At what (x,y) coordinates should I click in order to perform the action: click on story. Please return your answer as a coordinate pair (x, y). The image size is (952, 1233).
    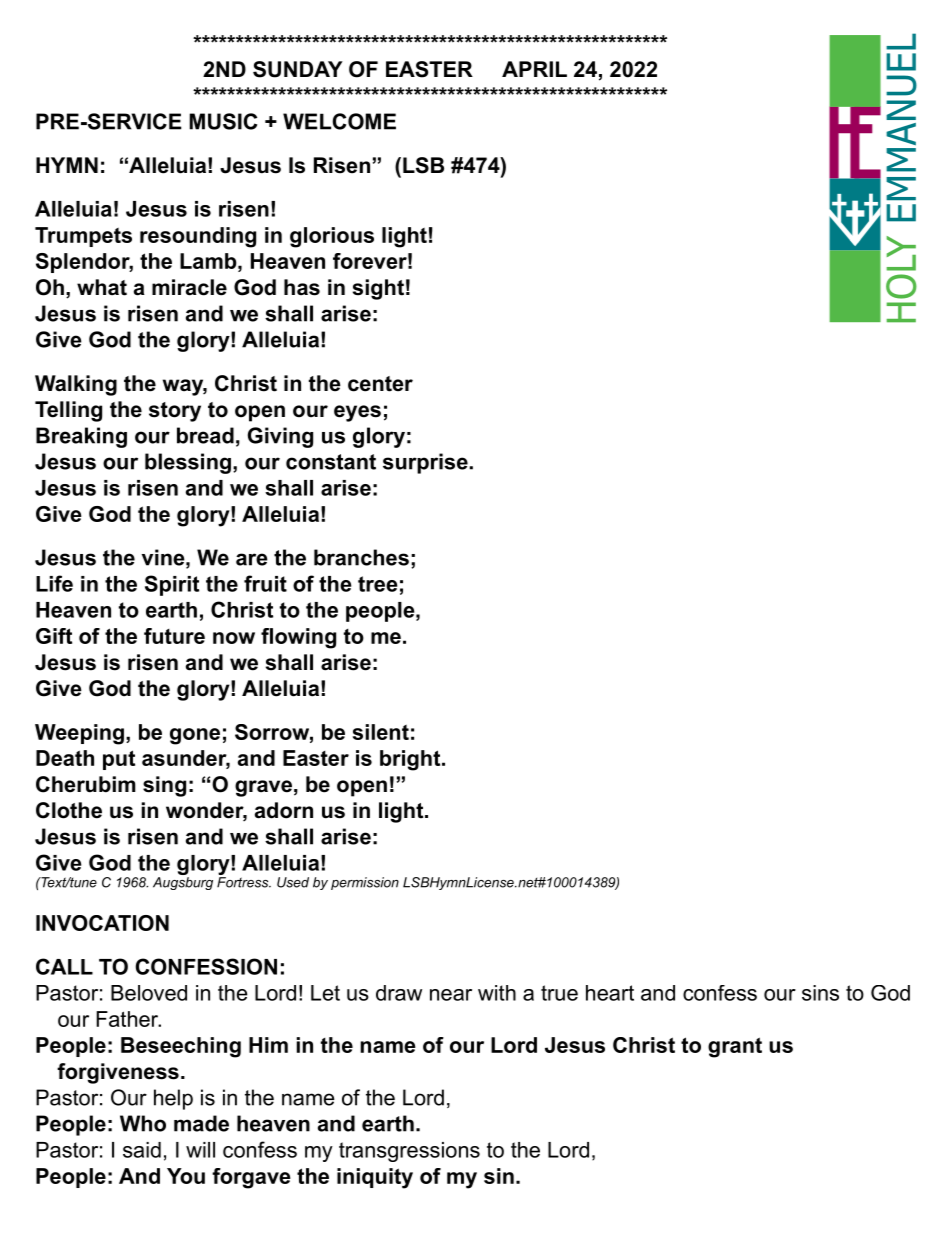
    Looking at the image, I should click on (175, 412).
